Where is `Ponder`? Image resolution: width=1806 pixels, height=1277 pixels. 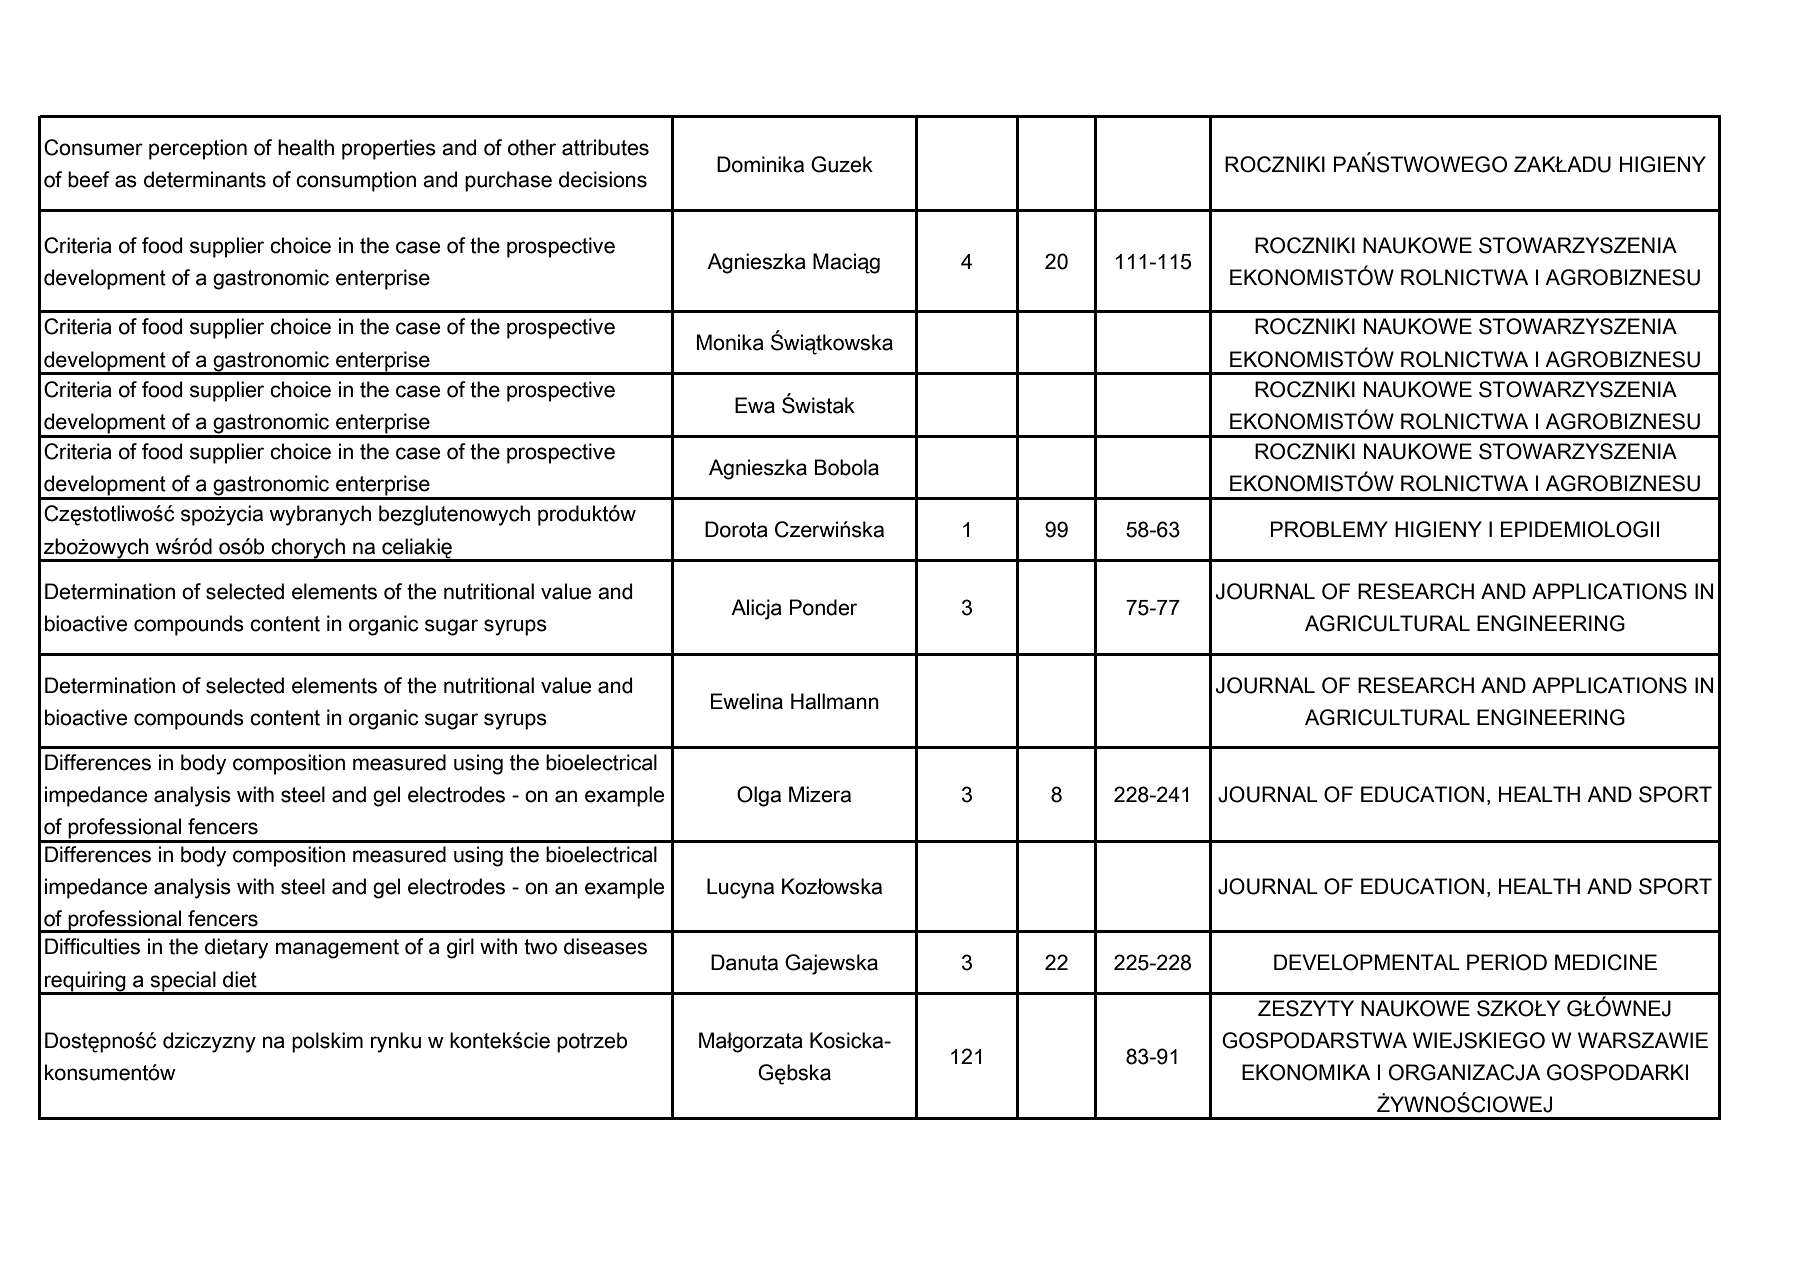
Ponder is located at coordinates (823, 607).
